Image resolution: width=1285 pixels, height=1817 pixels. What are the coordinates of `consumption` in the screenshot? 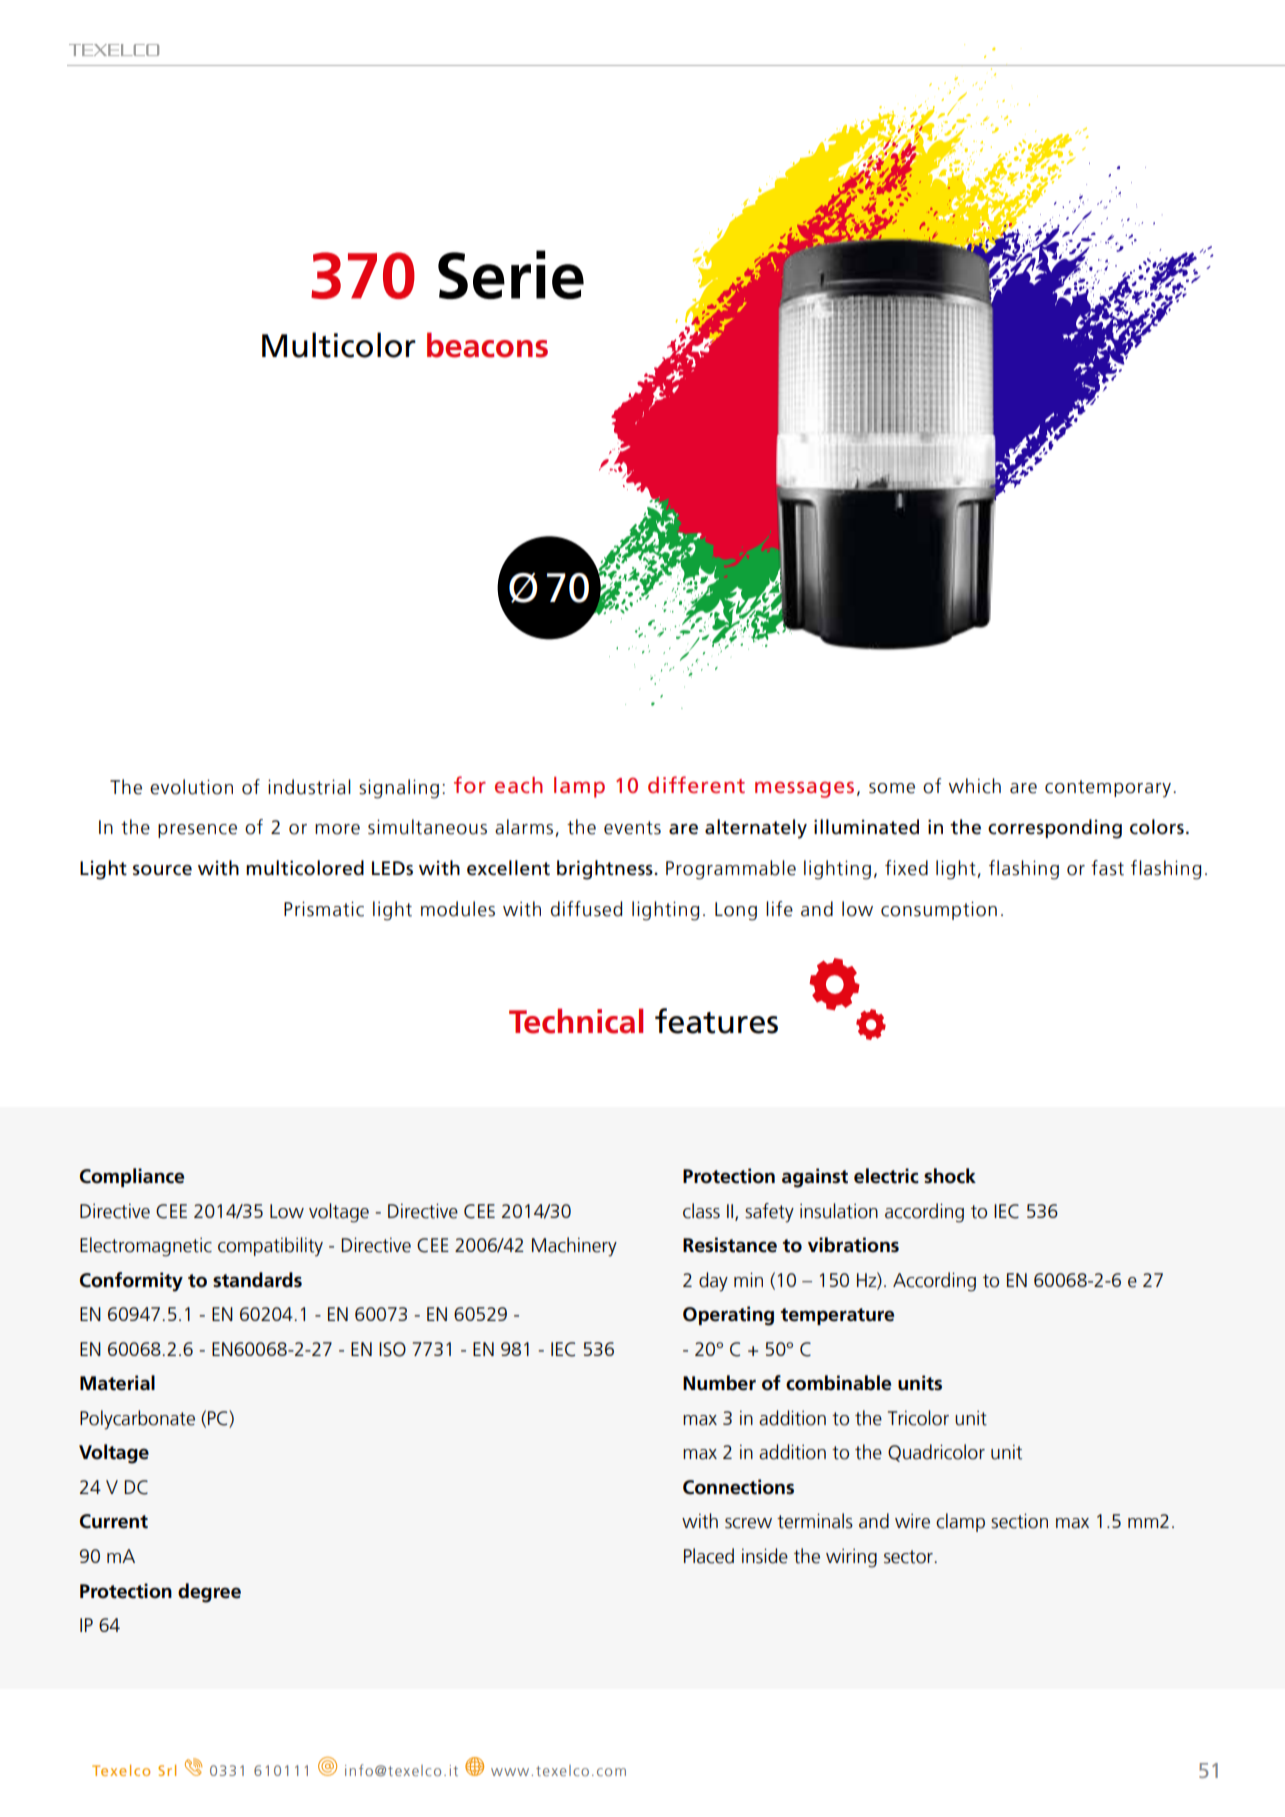 It's located at (939, 910).
